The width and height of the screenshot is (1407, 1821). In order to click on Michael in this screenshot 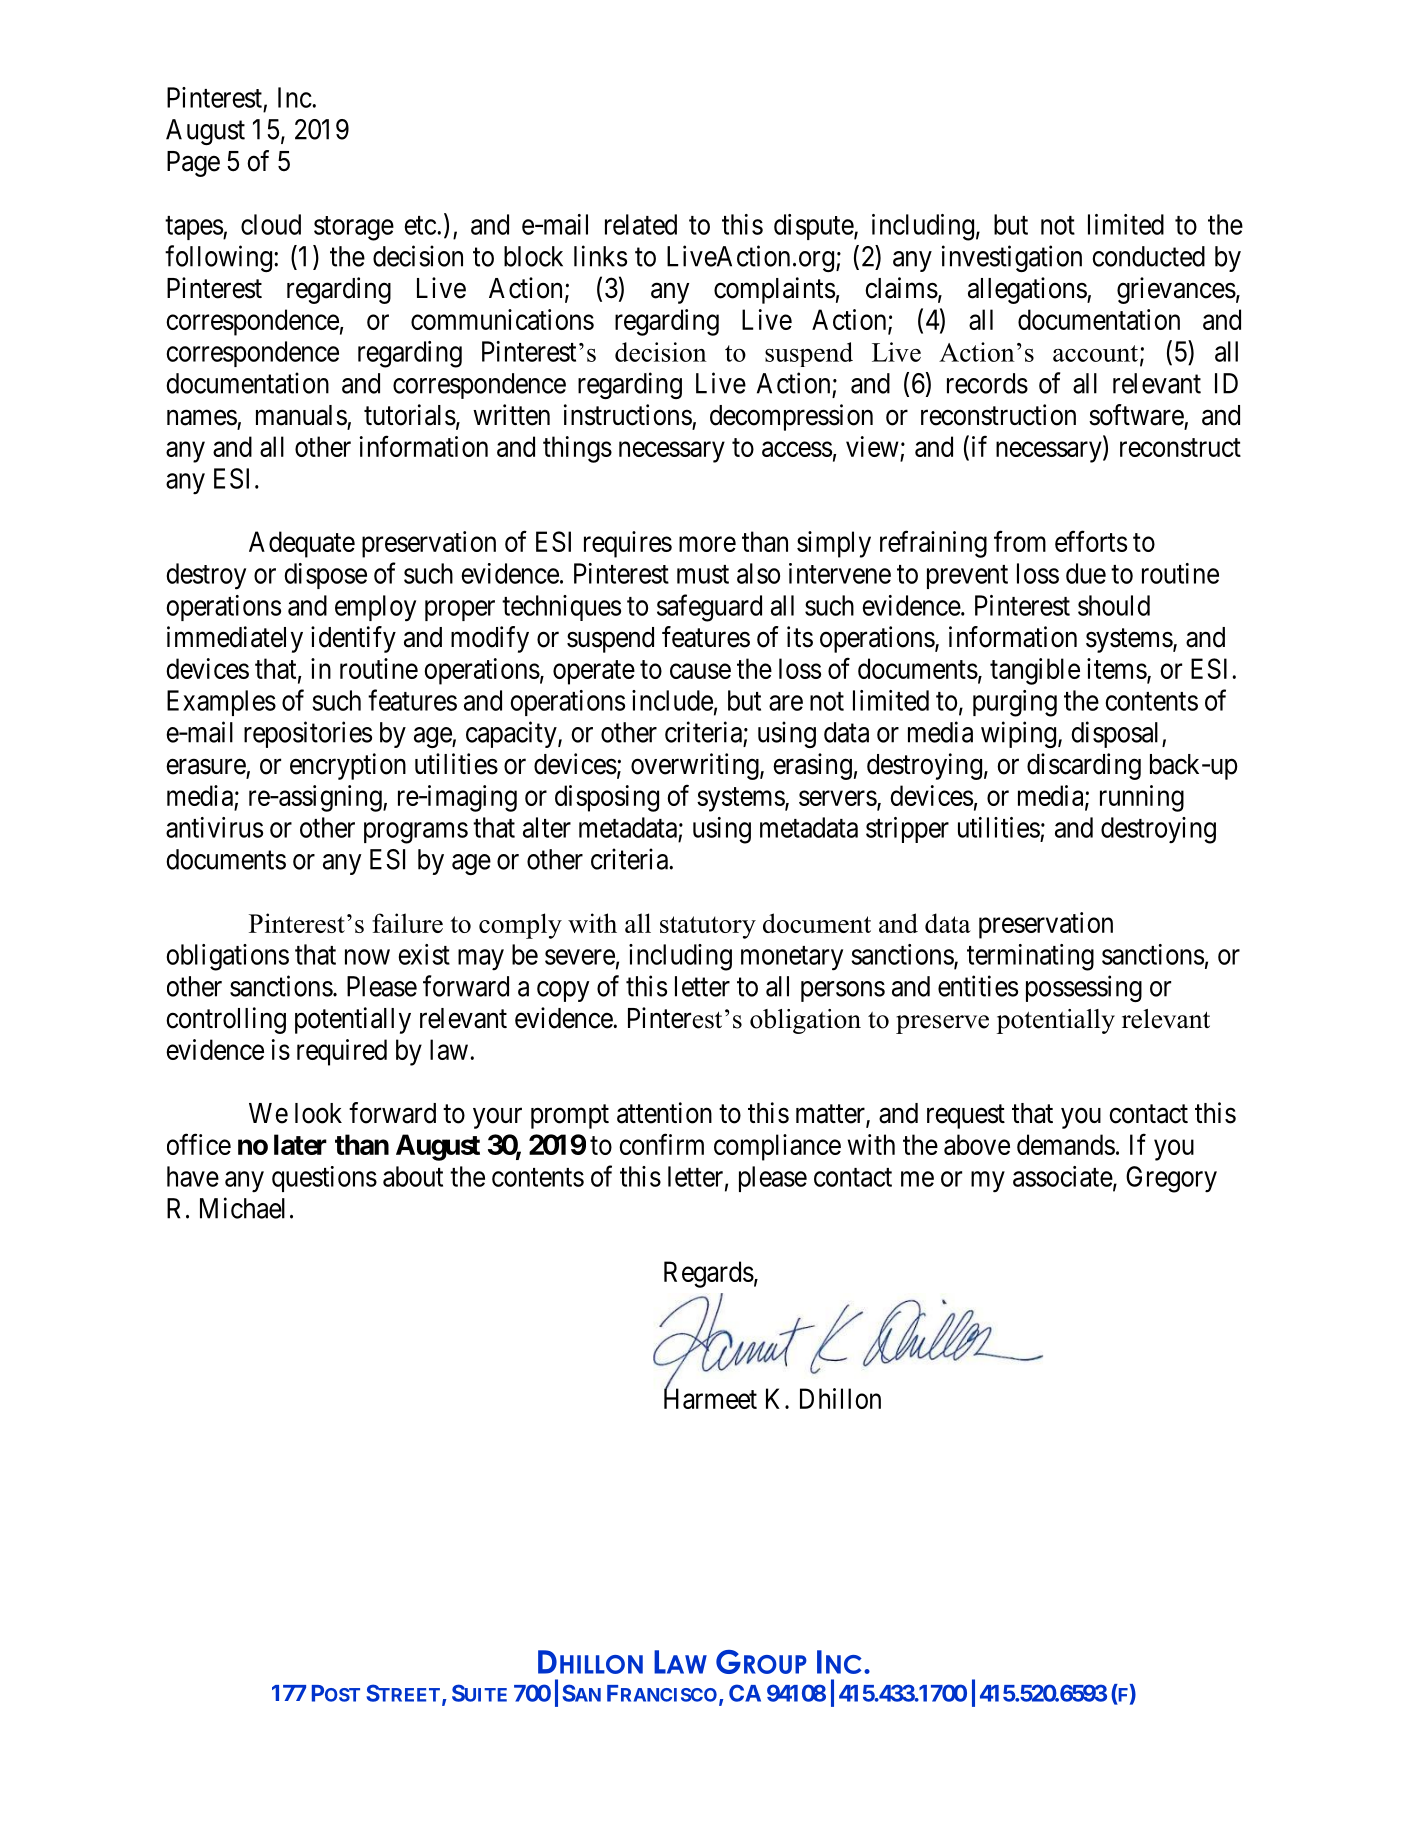, I will do `click(242, 1208)`.
